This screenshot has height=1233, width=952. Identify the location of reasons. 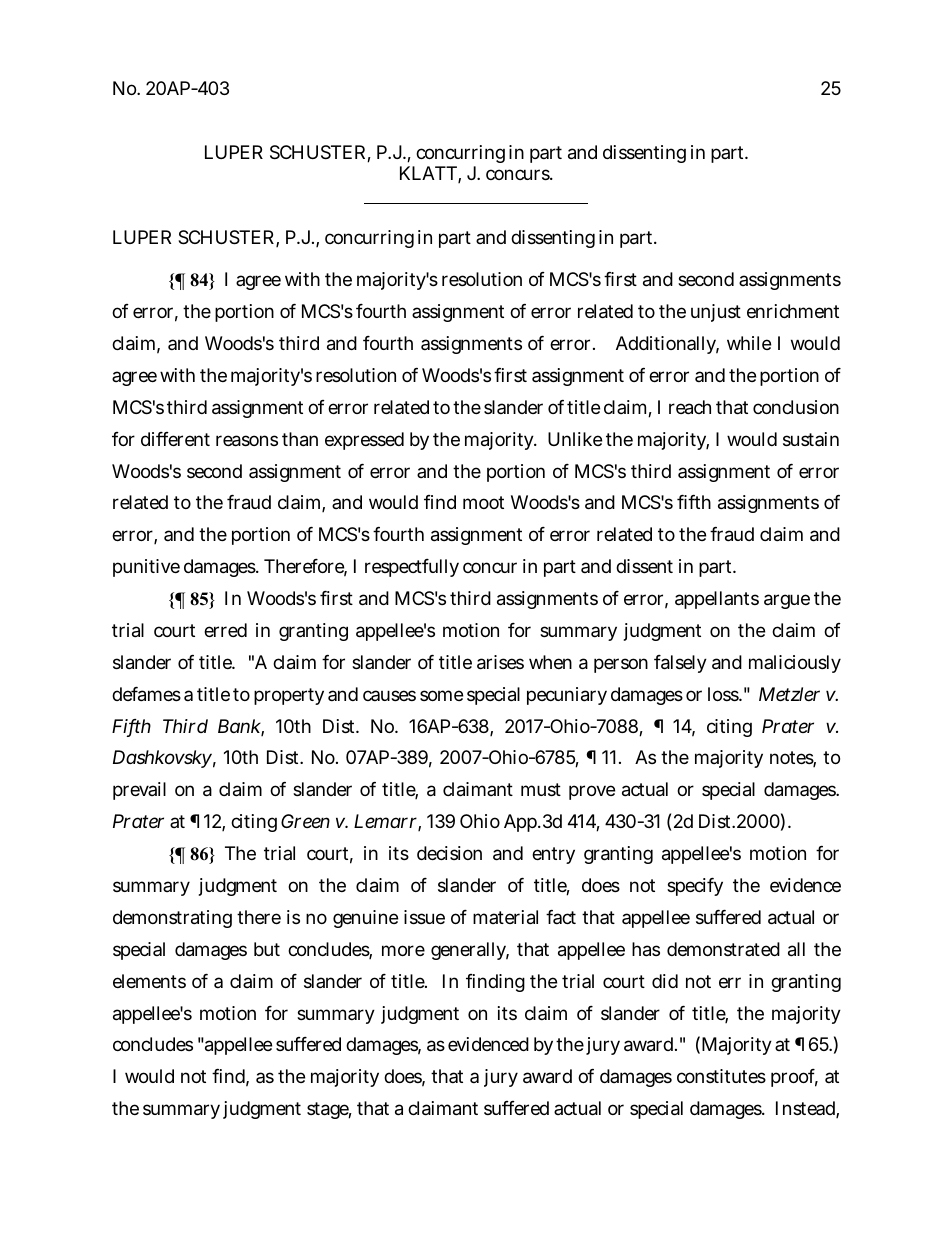
(247, 441).
